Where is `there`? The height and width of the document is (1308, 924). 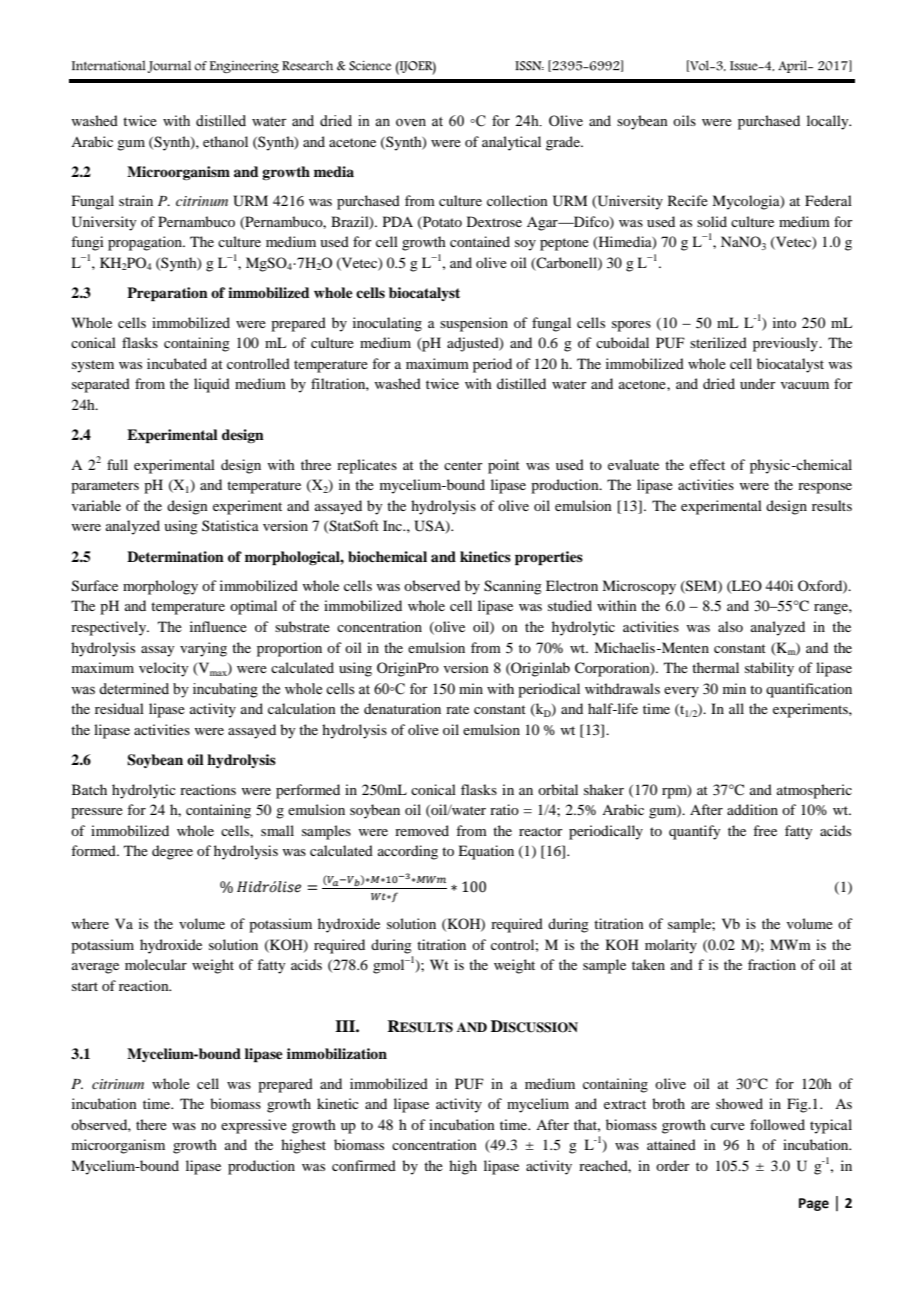 there is located at coordinates (151, 1124).
